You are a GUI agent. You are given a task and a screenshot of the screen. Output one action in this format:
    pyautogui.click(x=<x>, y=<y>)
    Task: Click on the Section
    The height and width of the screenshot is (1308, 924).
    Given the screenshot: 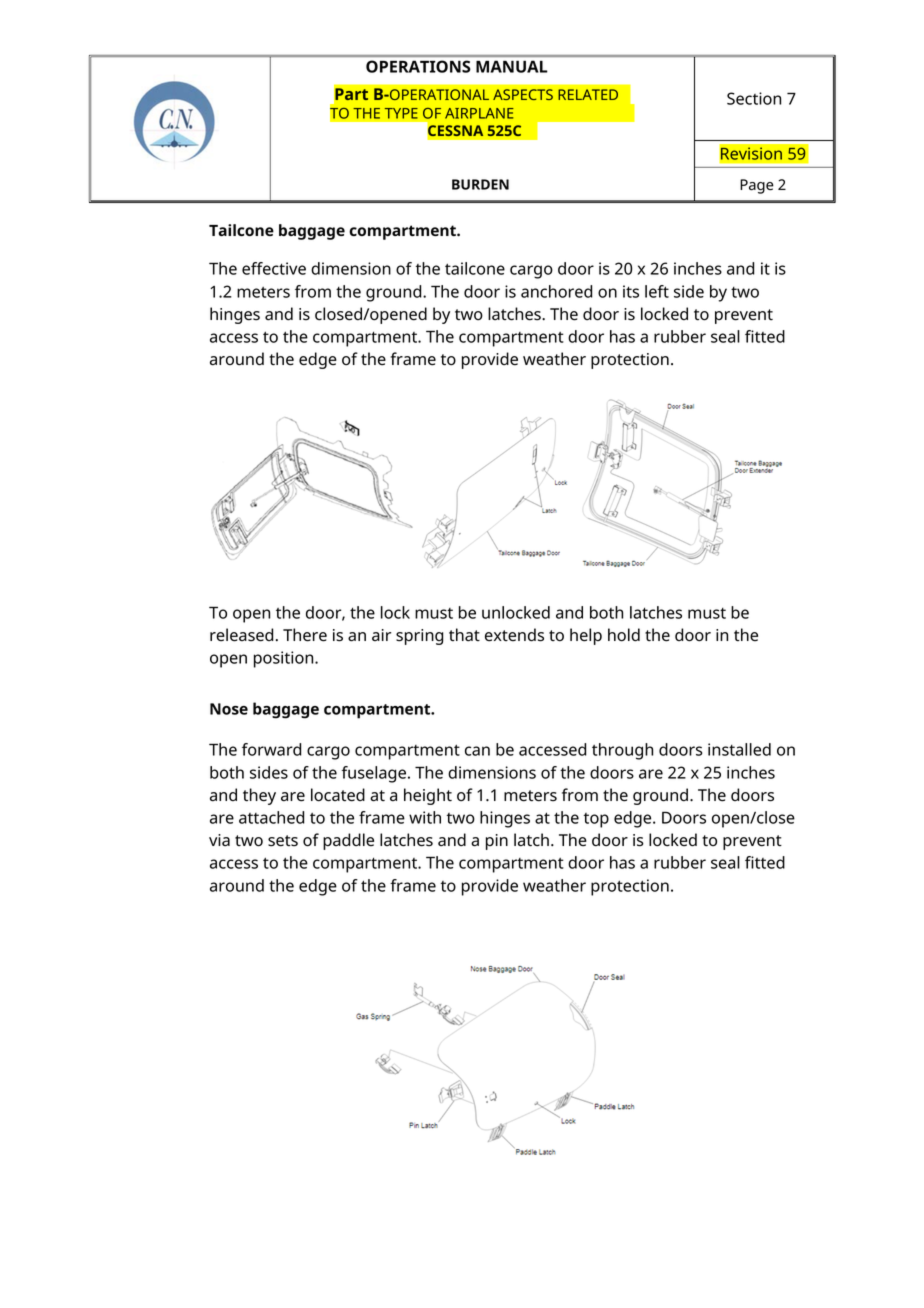 What is the action you would take?
    pyautogui.click(x=754, y=98)
